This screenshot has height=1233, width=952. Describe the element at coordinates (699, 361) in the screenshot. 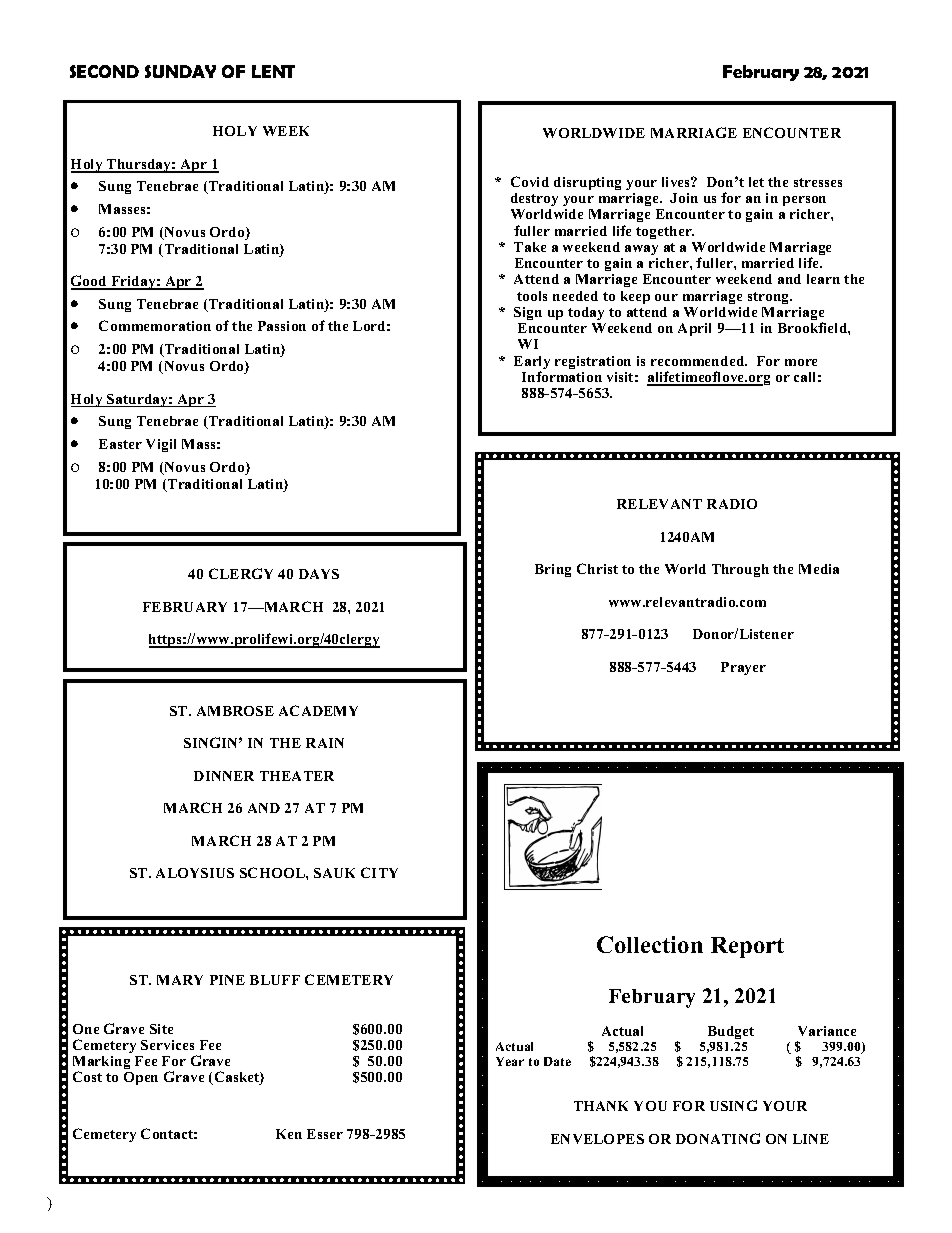

I see `recommended` at that location.
